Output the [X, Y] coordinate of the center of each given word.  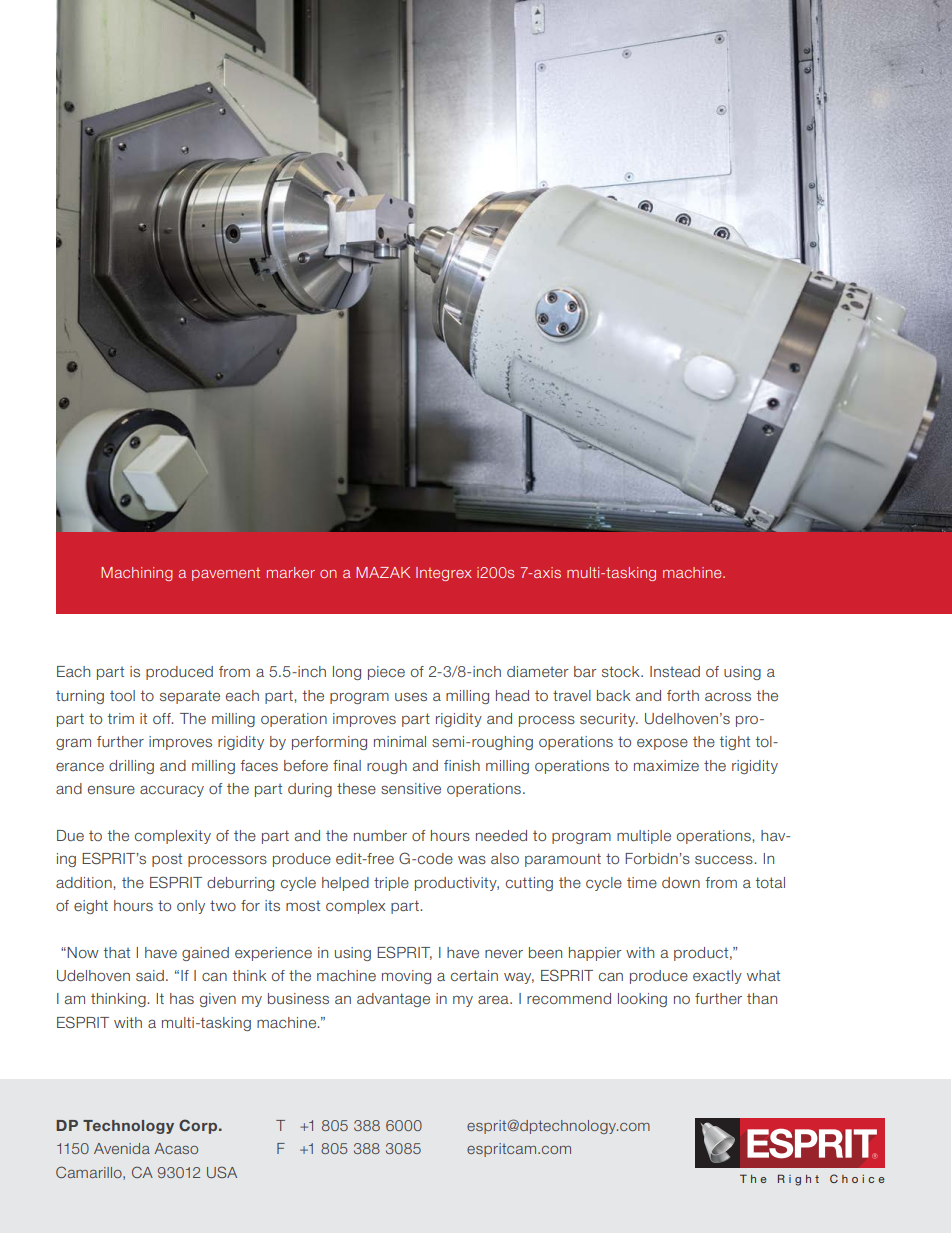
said [150, 975]
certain [474, 975]
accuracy [172, 791]
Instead [675, 671]
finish [462, 765]
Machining [137, 574]
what [763, 975]
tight [735, 743]
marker [291, 572]
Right [798, 1180]
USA [222, 1172]
